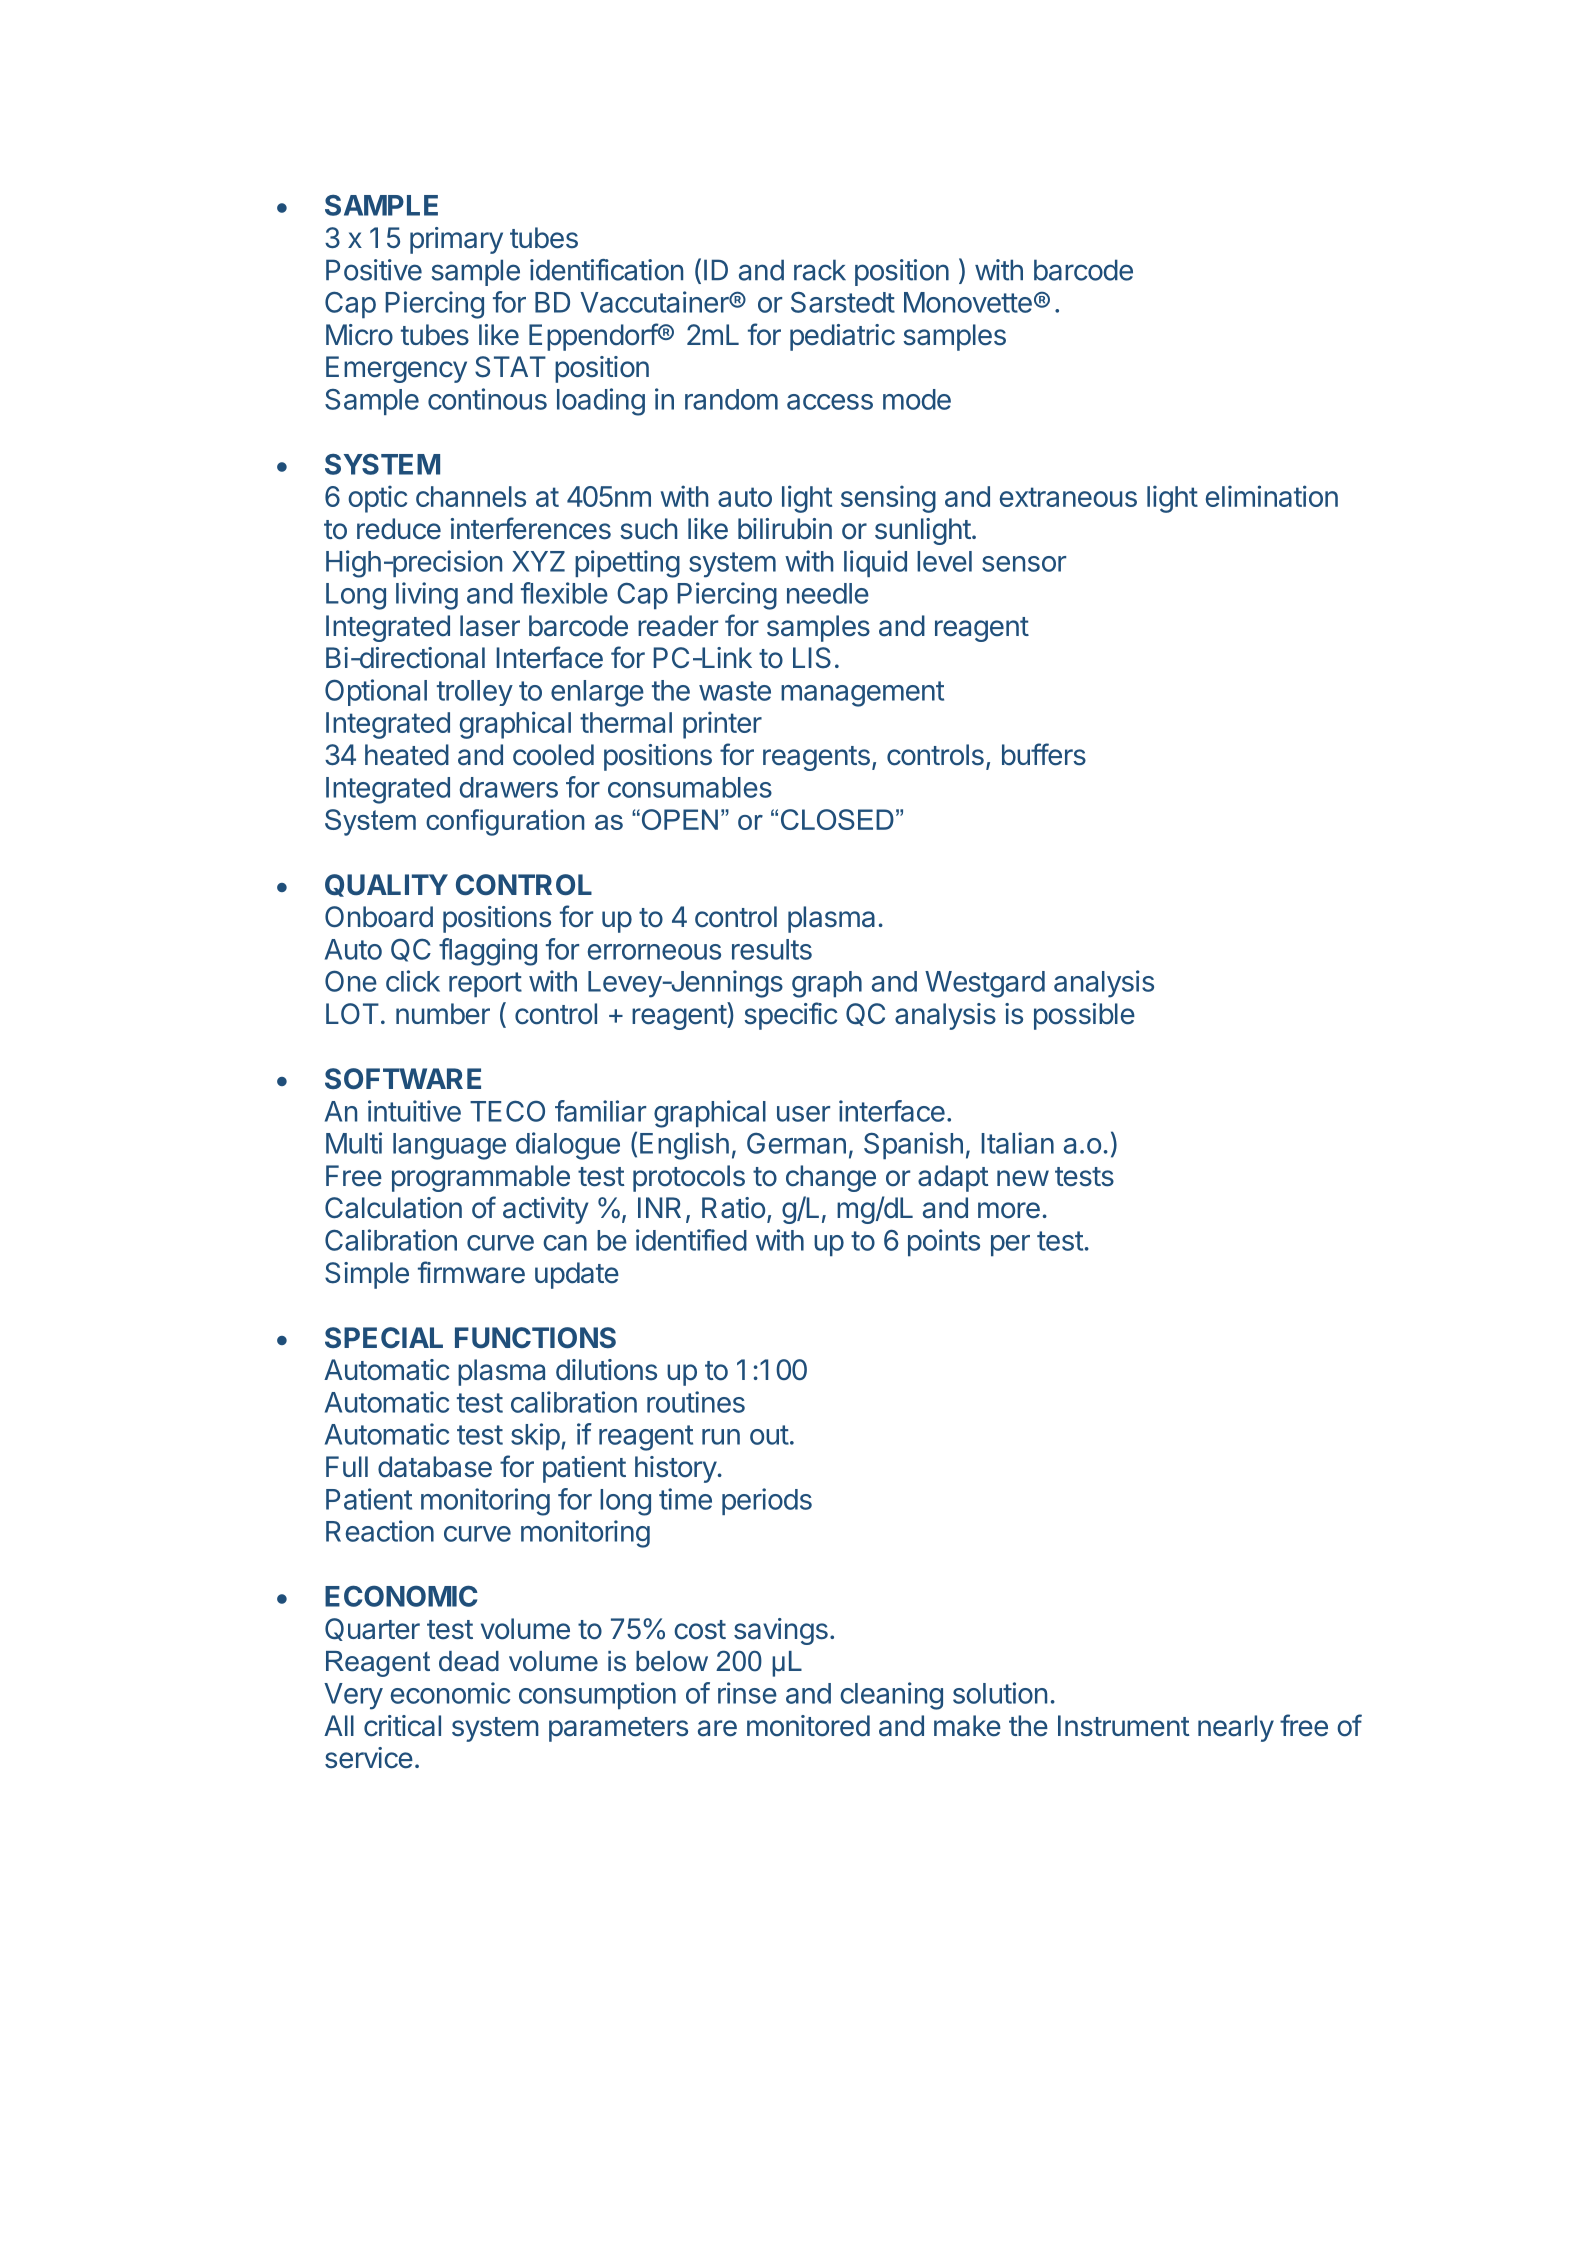  What do you see at coordinates (1024, 564) in the document?
I see `sensor` at bounding box center [1024, 564].
